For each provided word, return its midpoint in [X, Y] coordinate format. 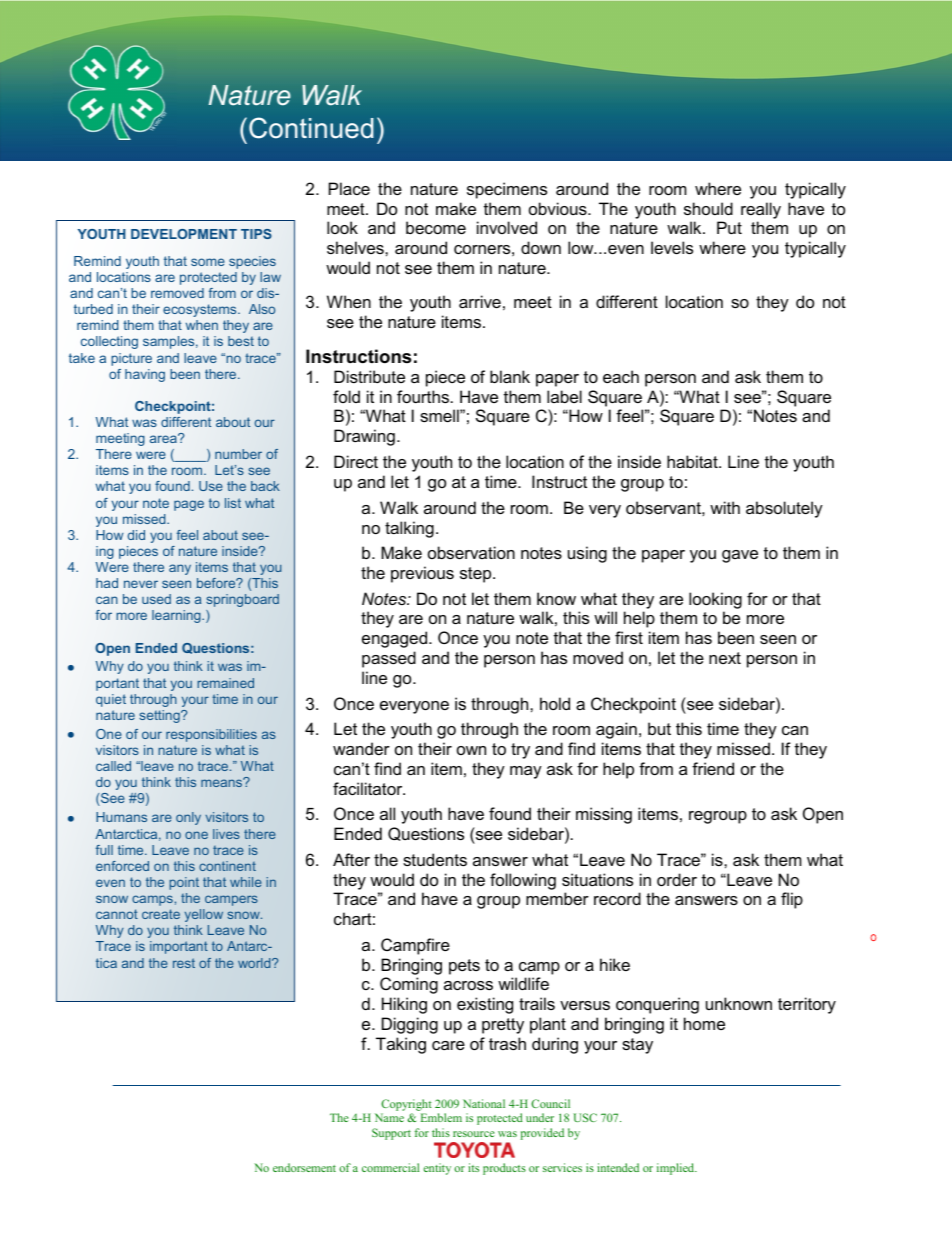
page [189, 505]
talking [409, 529]
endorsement [304, 1167]
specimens [507, 190]
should [708, 208]
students [435, 859]
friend [713, 768]
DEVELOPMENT [184, 234]
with [725, 507]
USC [585, 1117]
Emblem [441, 1117]
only [188, 818]
